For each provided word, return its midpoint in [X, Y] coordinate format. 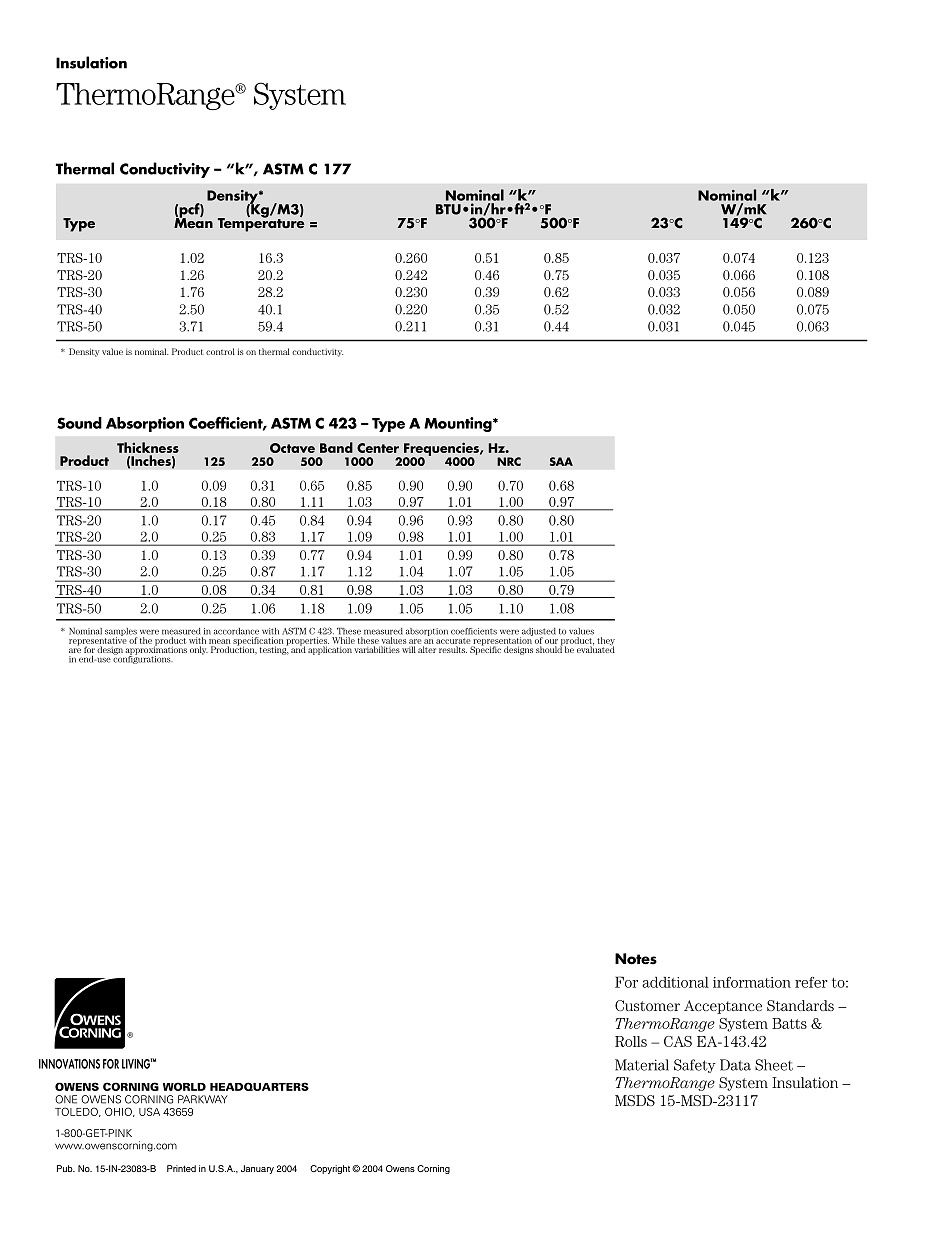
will [409, 649]
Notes [636, 959]
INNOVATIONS [69, 1064]
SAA [561, 461]
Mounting [459, 424]
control [220, 351]
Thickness [148, 447]
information [752, 982]
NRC [509, 461]
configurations [143, 659]
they [606, 642]
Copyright [330, 1169]
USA [149, 1111]
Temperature [261, 224]
